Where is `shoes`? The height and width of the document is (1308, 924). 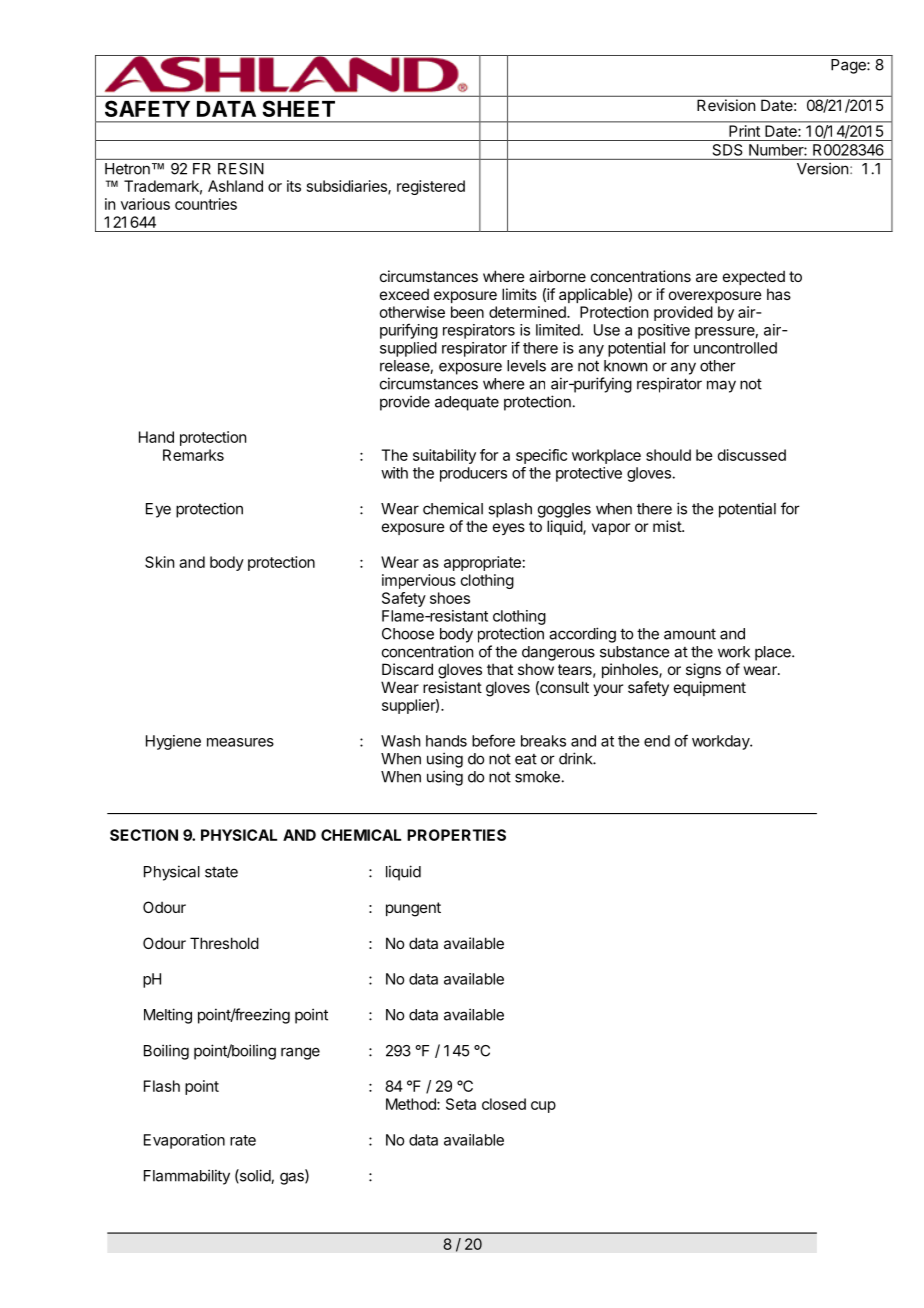 shoes is located at coordinates (450, 598).
